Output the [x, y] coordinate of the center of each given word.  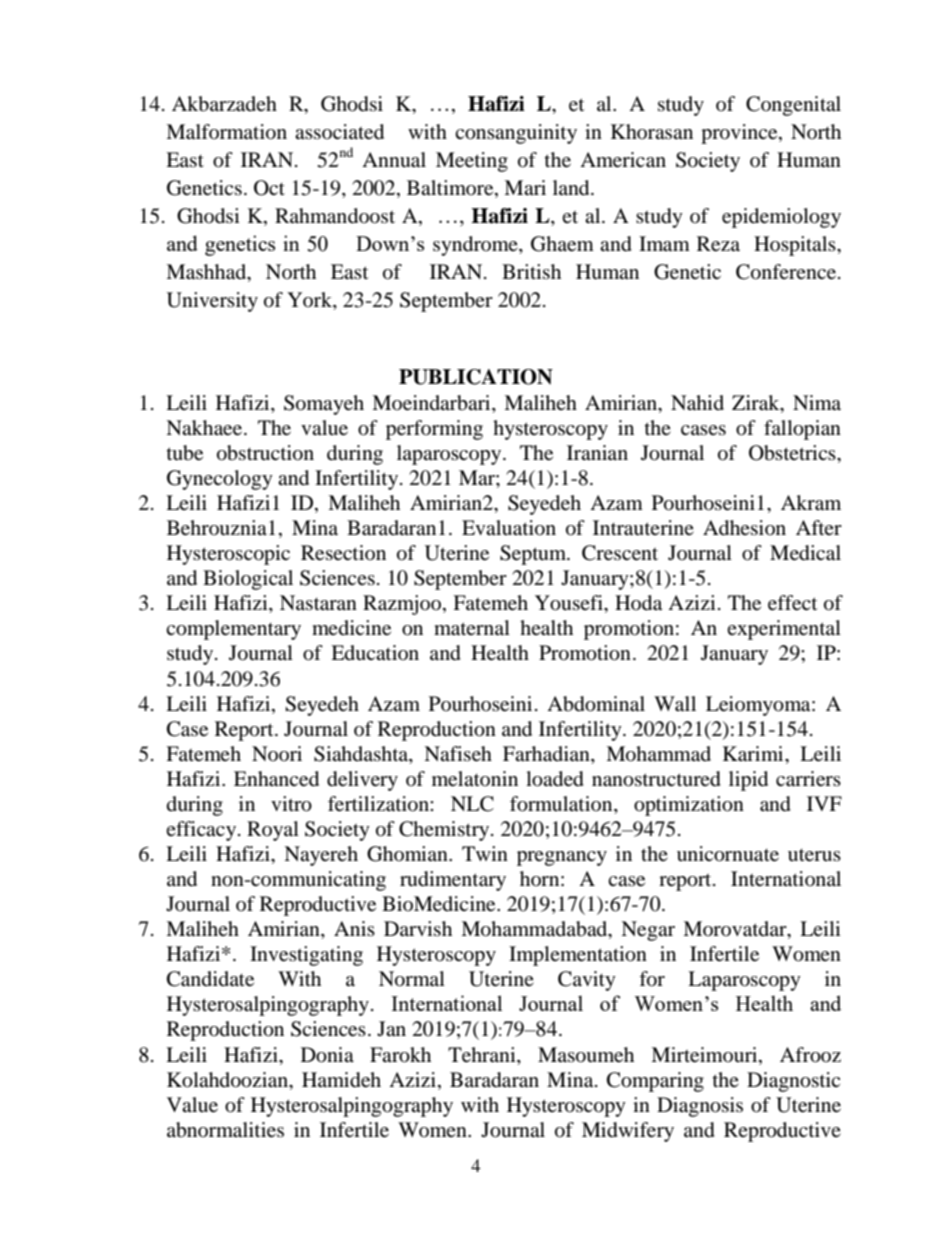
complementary [233, 630]
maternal [472, 628]
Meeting [472, 162]
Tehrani [483, 1055]
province [740, 134]
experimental [784, 630]
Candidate [210, 979]
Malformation [226, 132]
